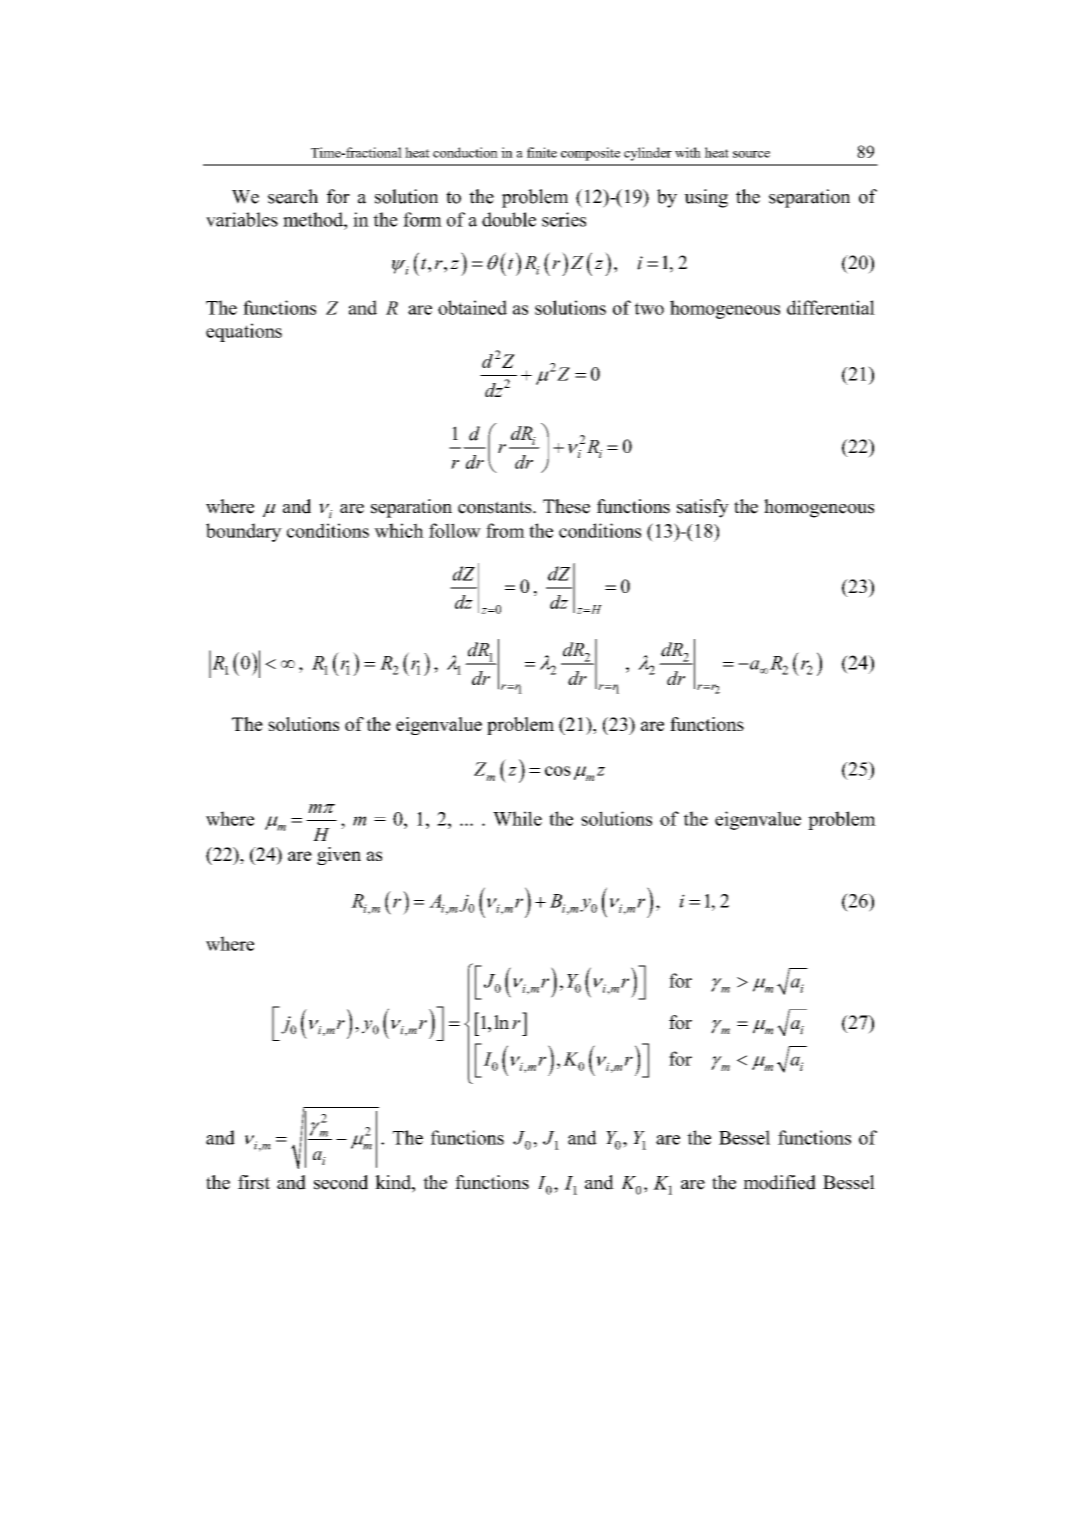 This image has height=1528, width=1080. Describe the element at coordinates (703, 508) in the image. I see `satisfy` at that location.
